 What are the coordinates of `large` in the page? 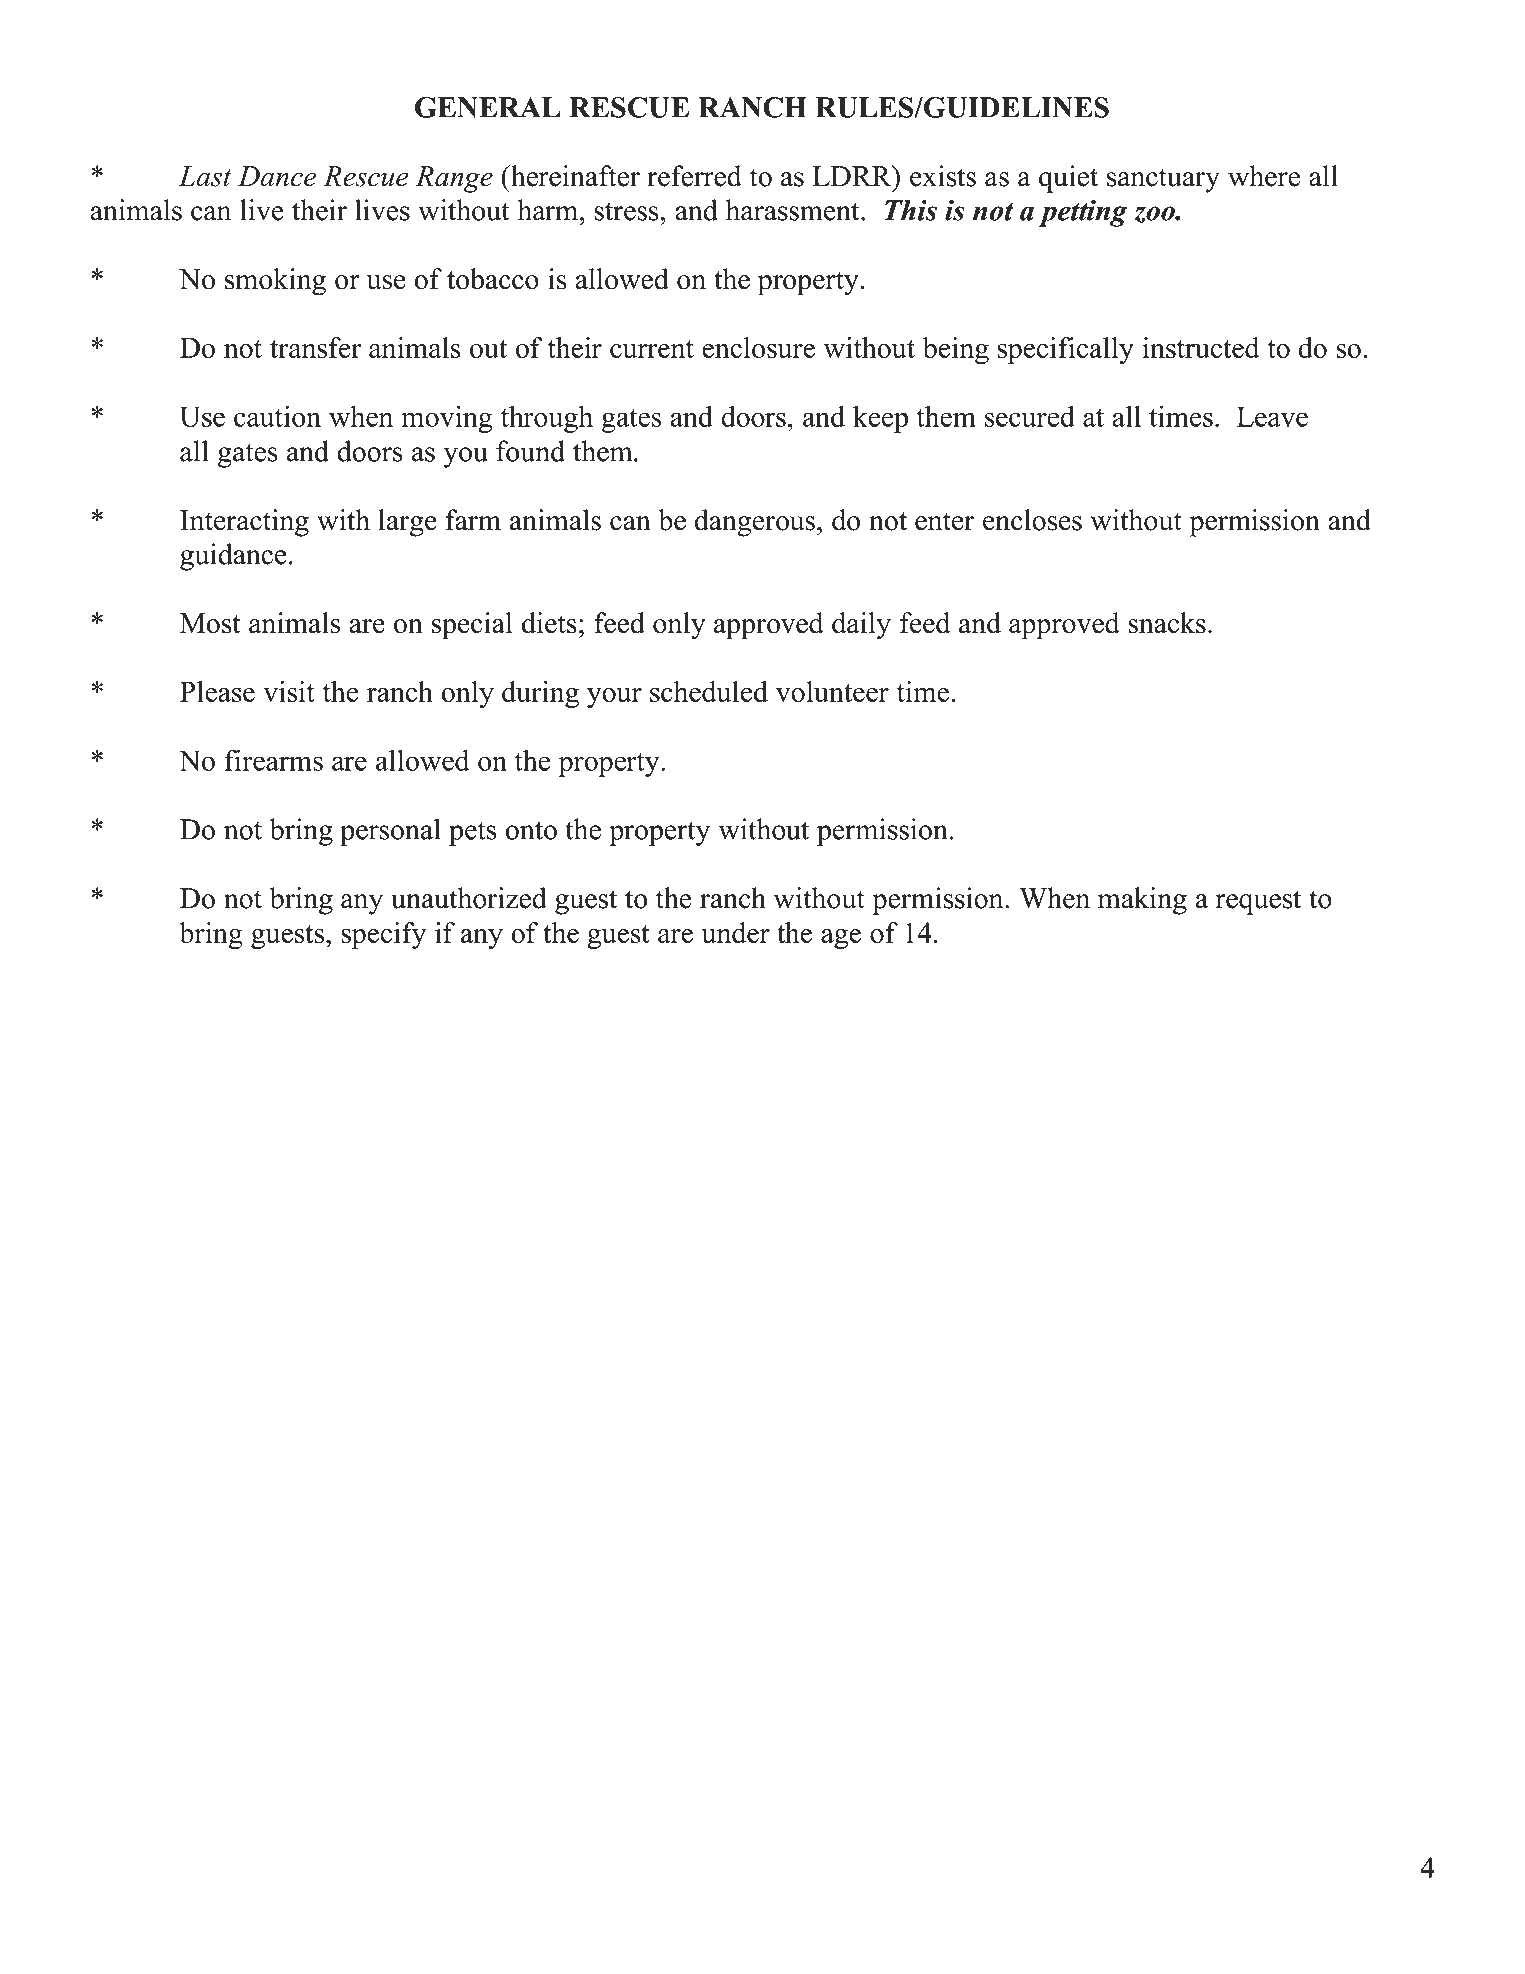 It's located at (407, 523).
